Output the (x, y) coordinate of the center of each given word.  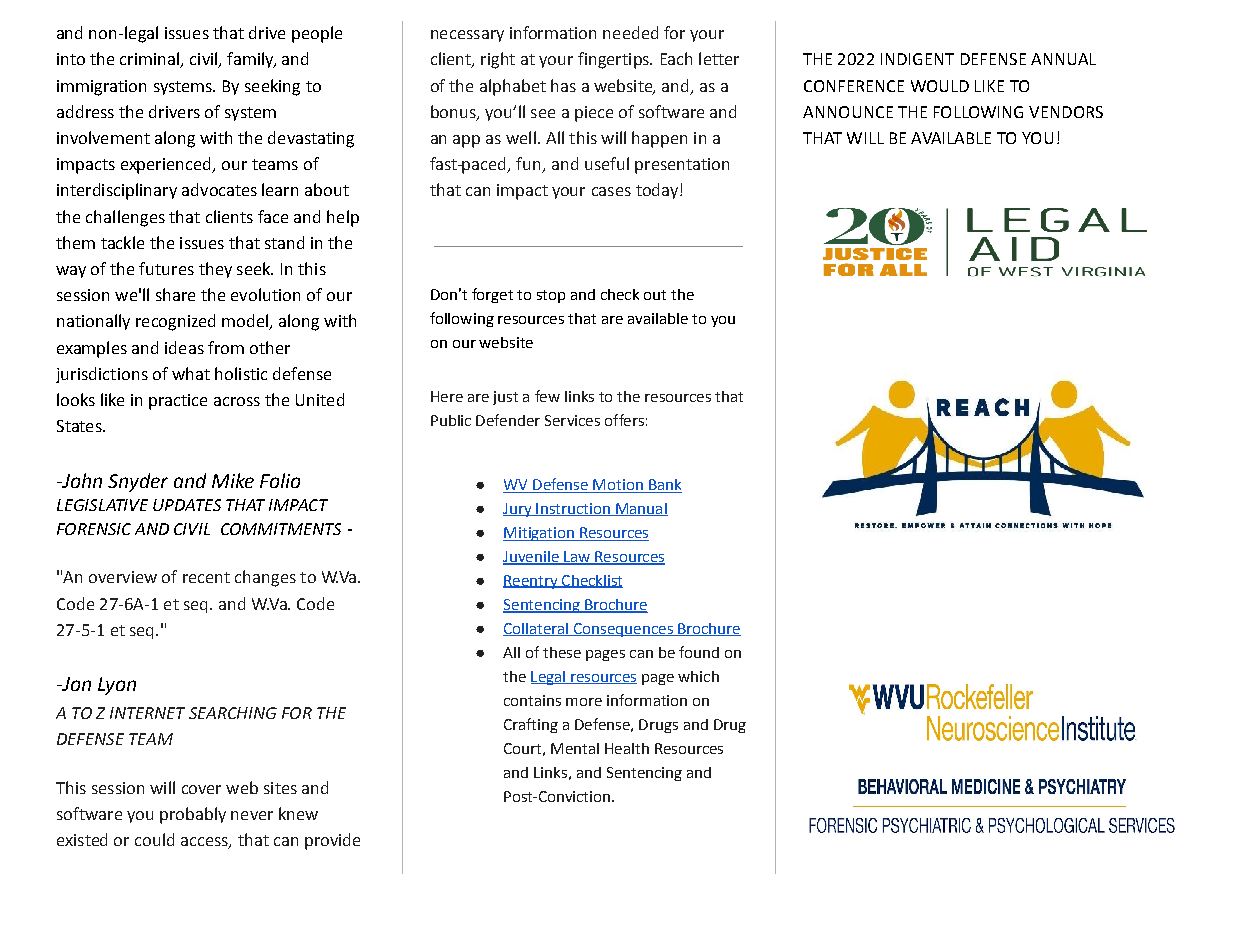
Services (572, 420)
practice (178, 402)
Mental (575, 748)
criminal (151, 60)
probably (193, 815)
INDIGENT (917, 59)
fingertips (614, 60)
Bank (664, 486)
